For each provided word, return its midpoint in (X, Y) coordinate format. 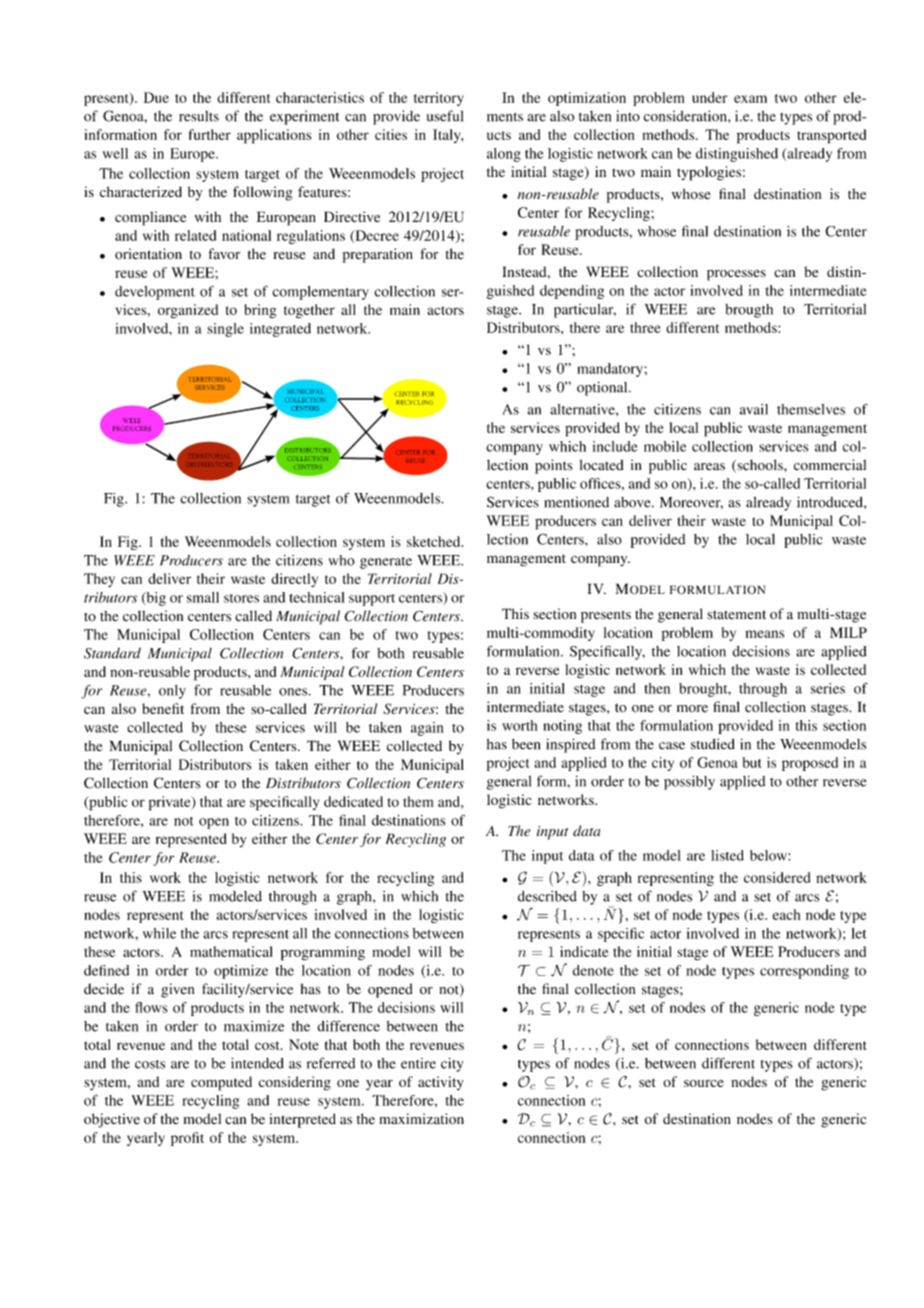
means (764, 634)
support (372, 600)
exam (750, 99)
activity (441, 1083)
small (203, 597)
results (199, 116)
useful (445, 116)
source (703, 1083)
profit (187, 1139)
